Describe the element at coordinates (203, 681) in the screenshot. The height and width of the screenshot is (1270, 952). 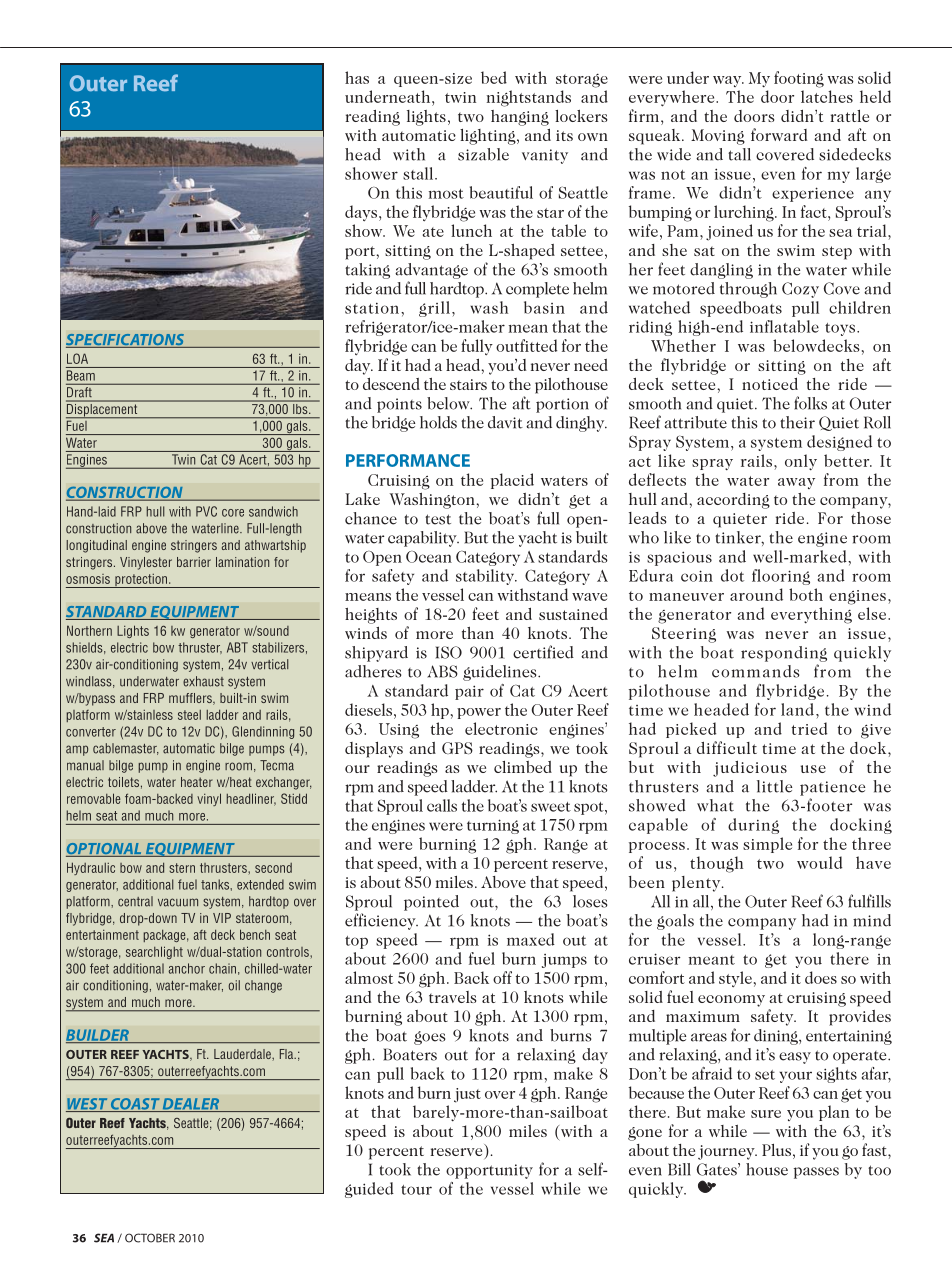
I see `exhaust` at that location.
